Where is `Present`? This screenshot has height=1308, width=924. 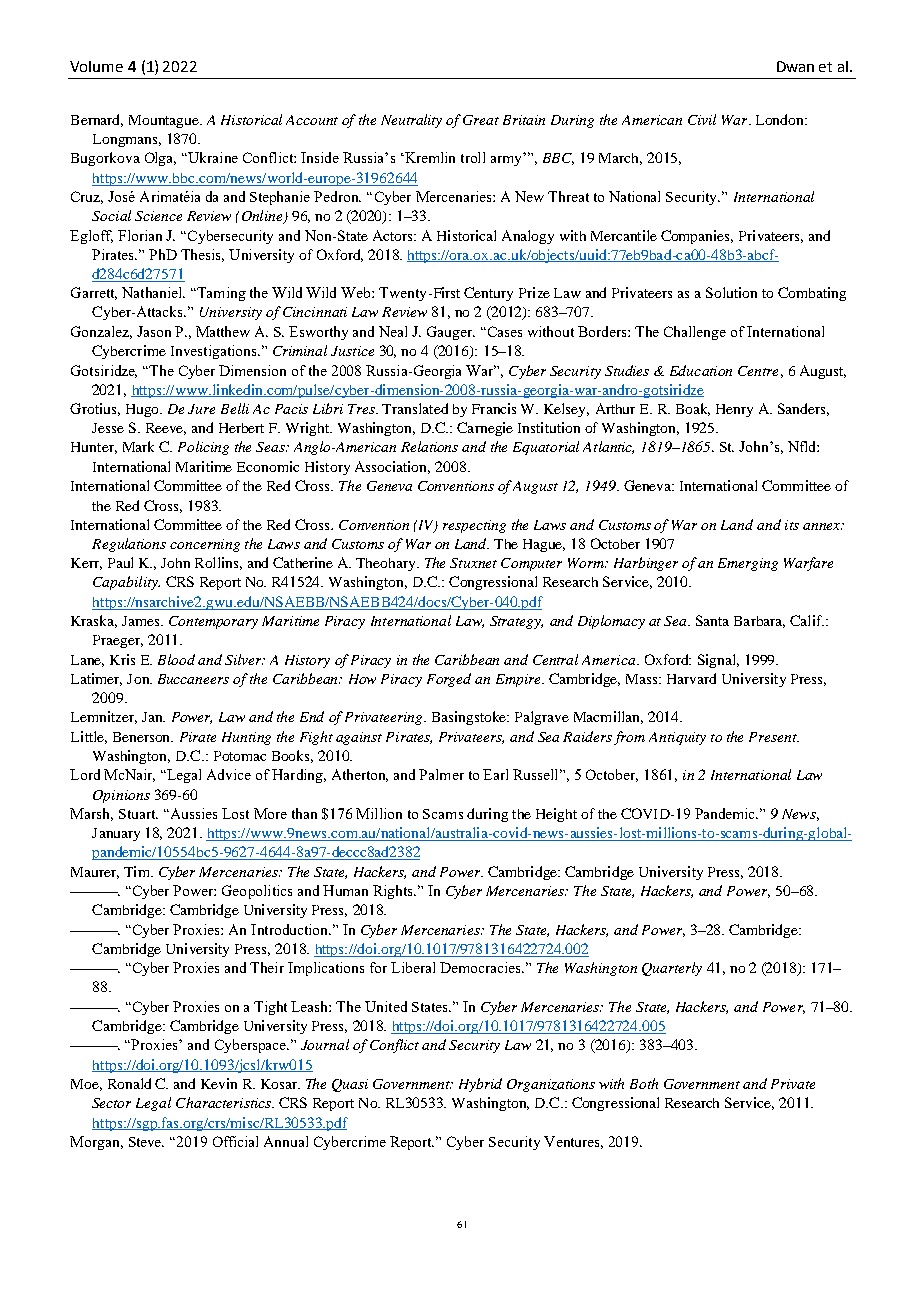 Present is located at coordinates (774, 737).
